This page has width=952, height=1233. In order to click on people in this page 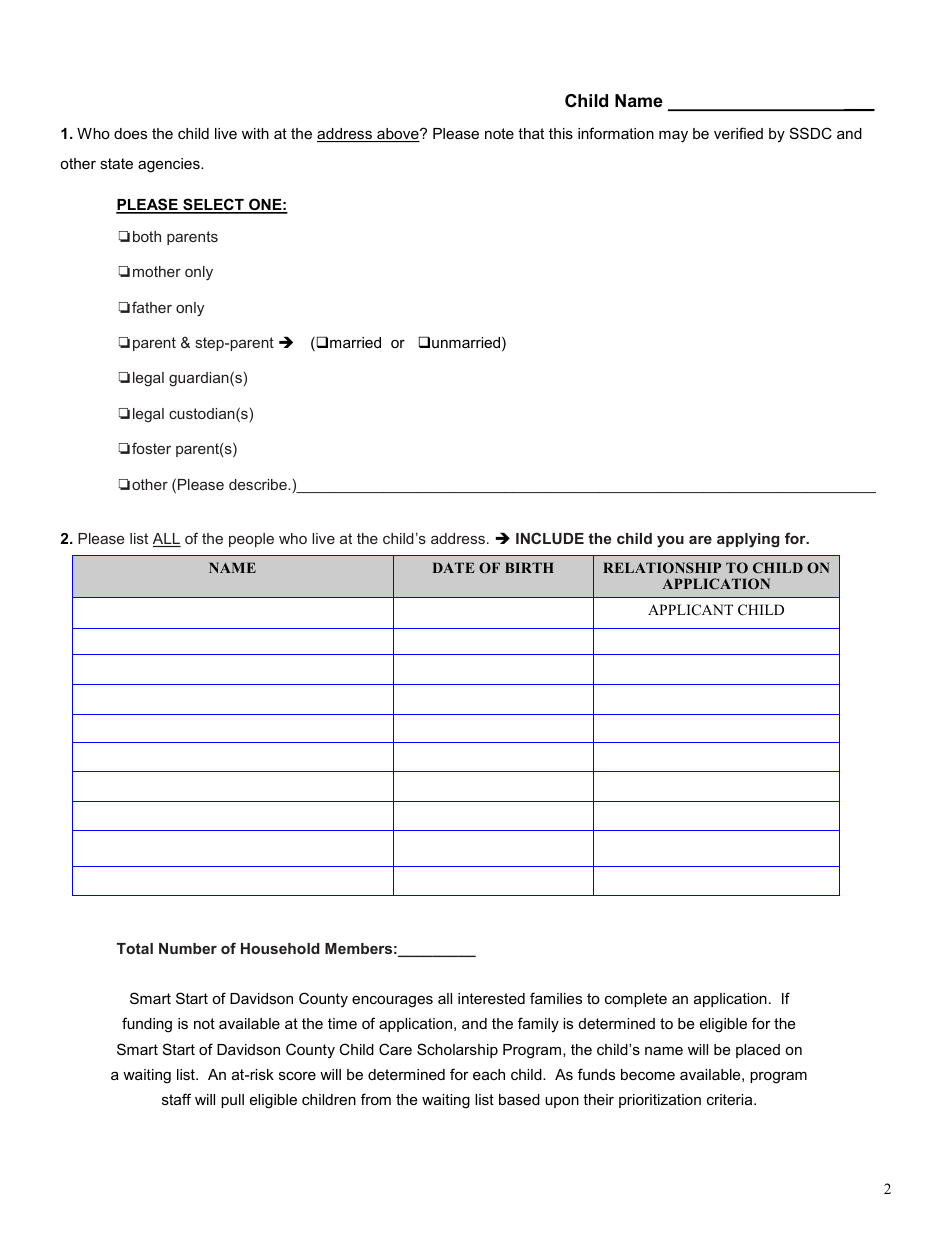, I will do `click(251, 540)`.
